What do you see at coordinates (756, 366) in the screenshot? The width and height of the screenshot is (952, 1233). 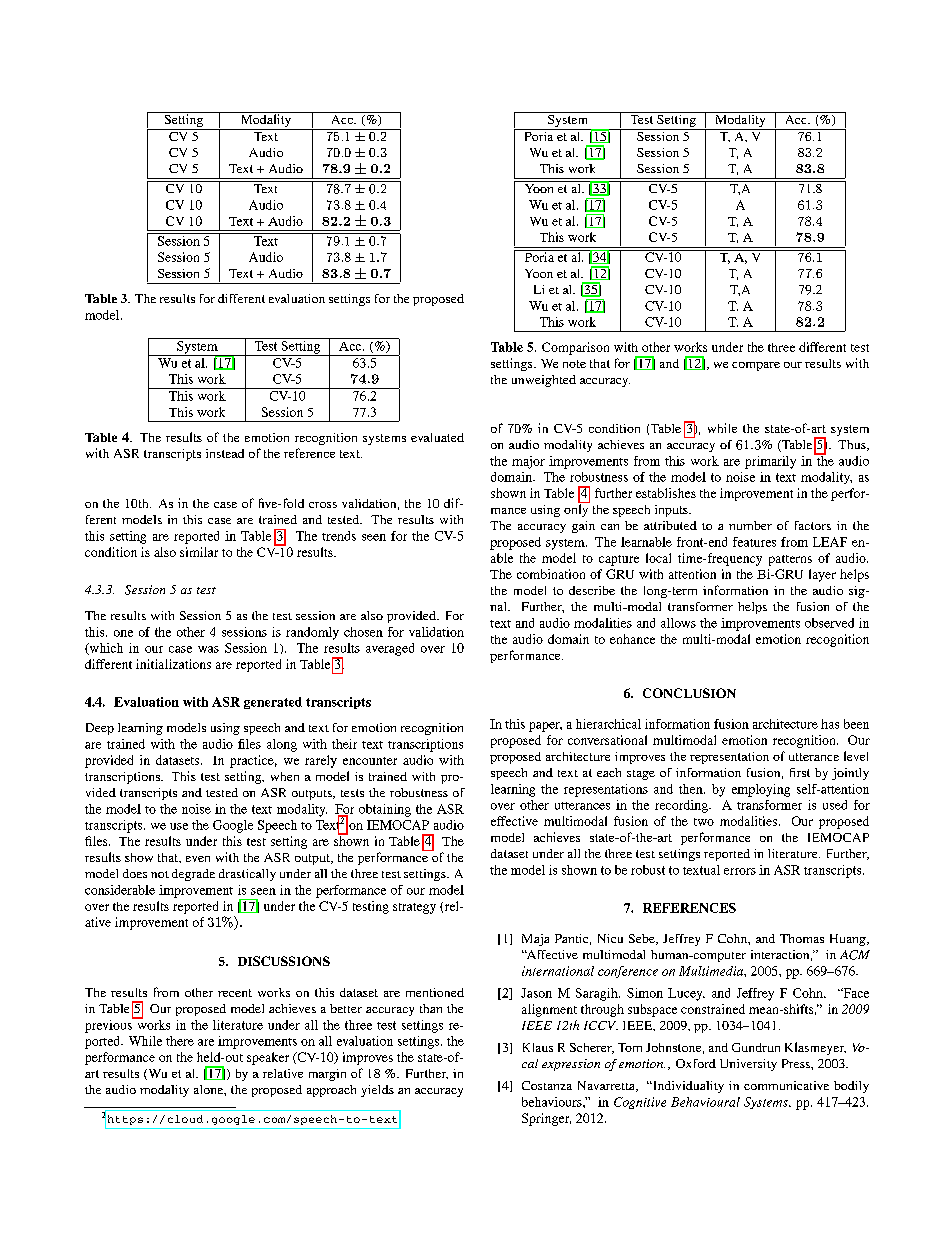 I see `compare` at bounding box center [756, 366].
